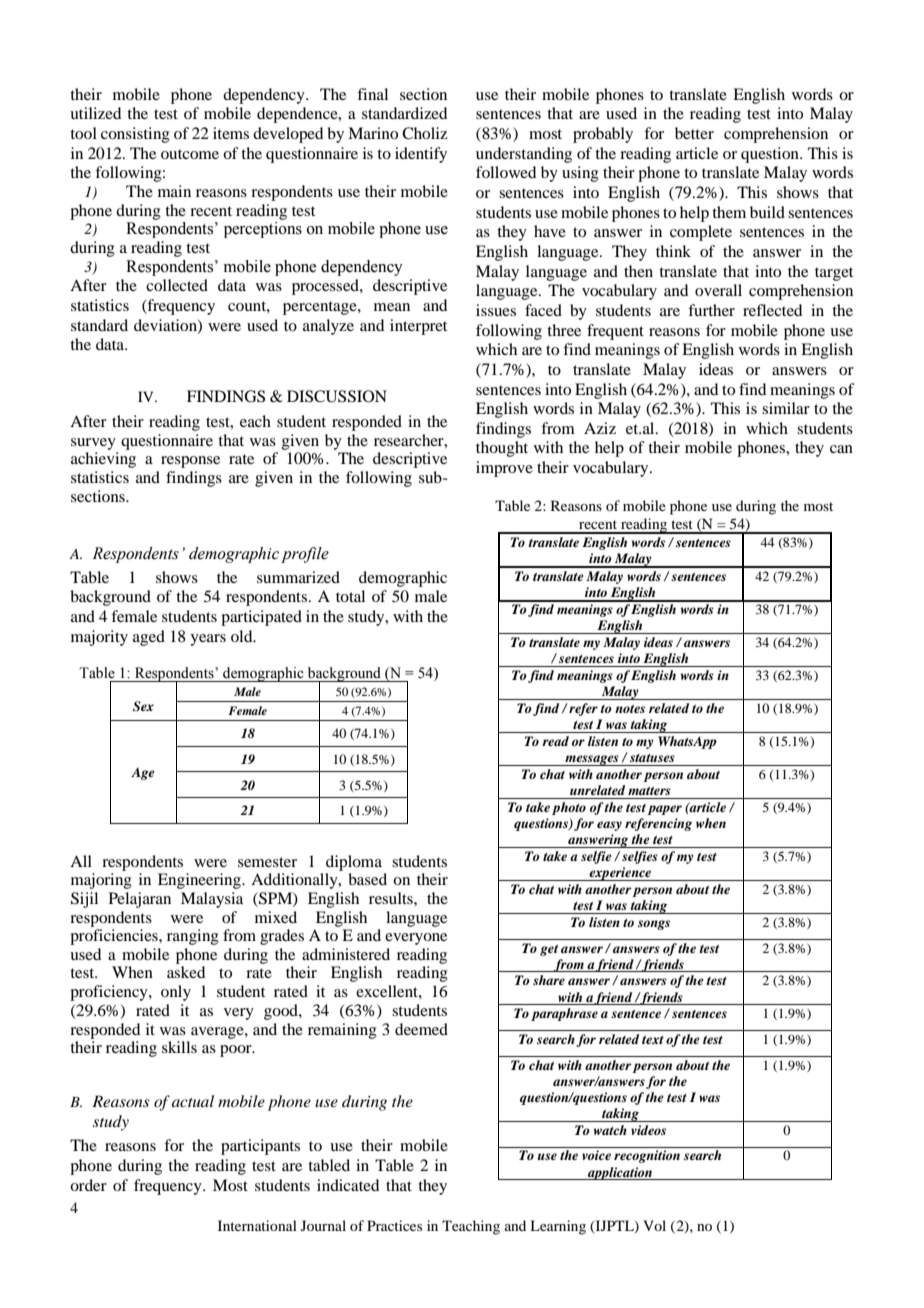 The height and width of the page is (1308, 924). What do you see at coordinates (841, 449) in the page?
I see `can` at bounding box center [841, 449].
